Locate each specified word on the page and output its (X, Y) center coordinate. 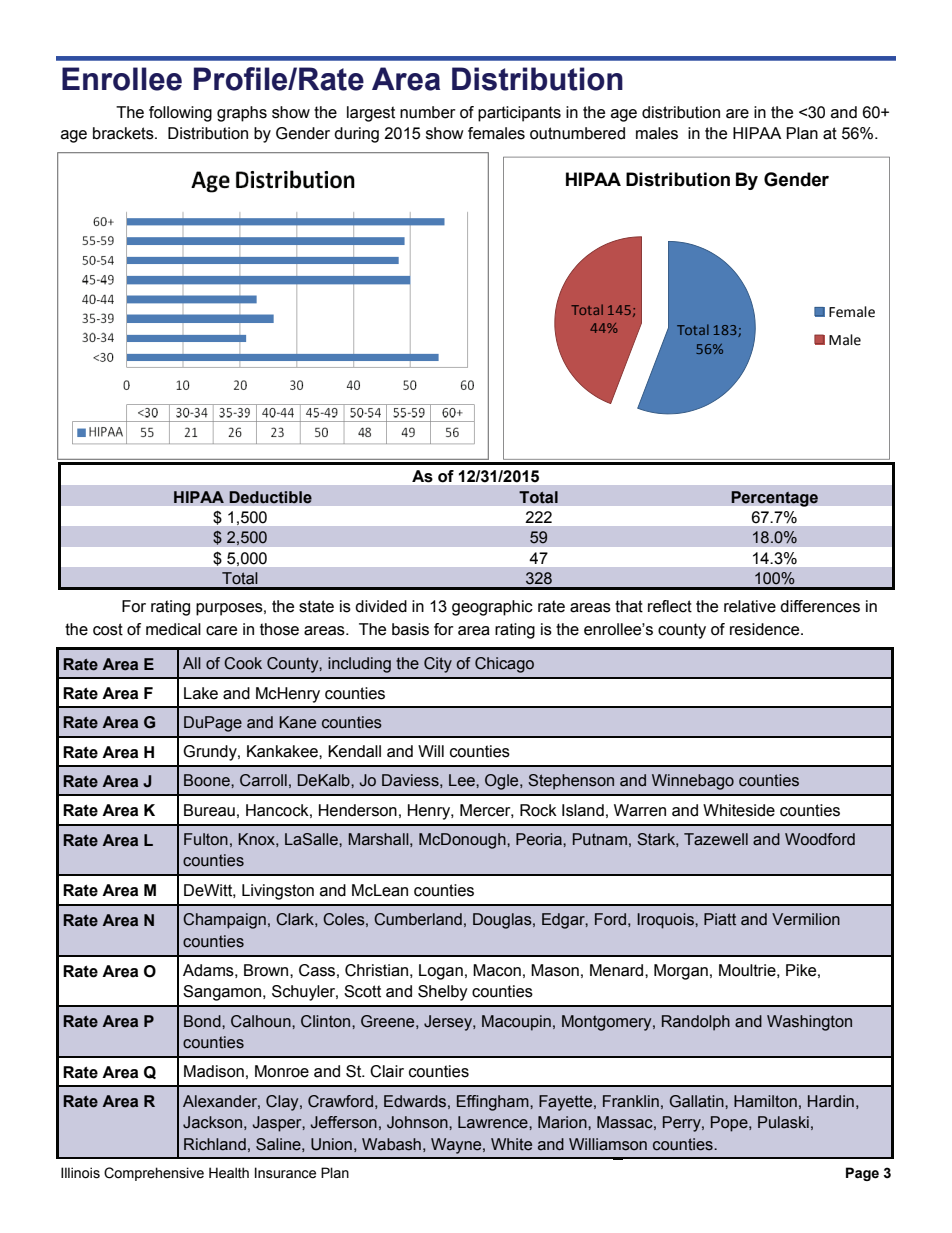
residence (766, 629)
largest (371, 114)
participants (519, 114)
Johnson (418, 1122)
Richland (215, 1144)
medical (173, 629)
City (438, 665)
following (180, 114)
